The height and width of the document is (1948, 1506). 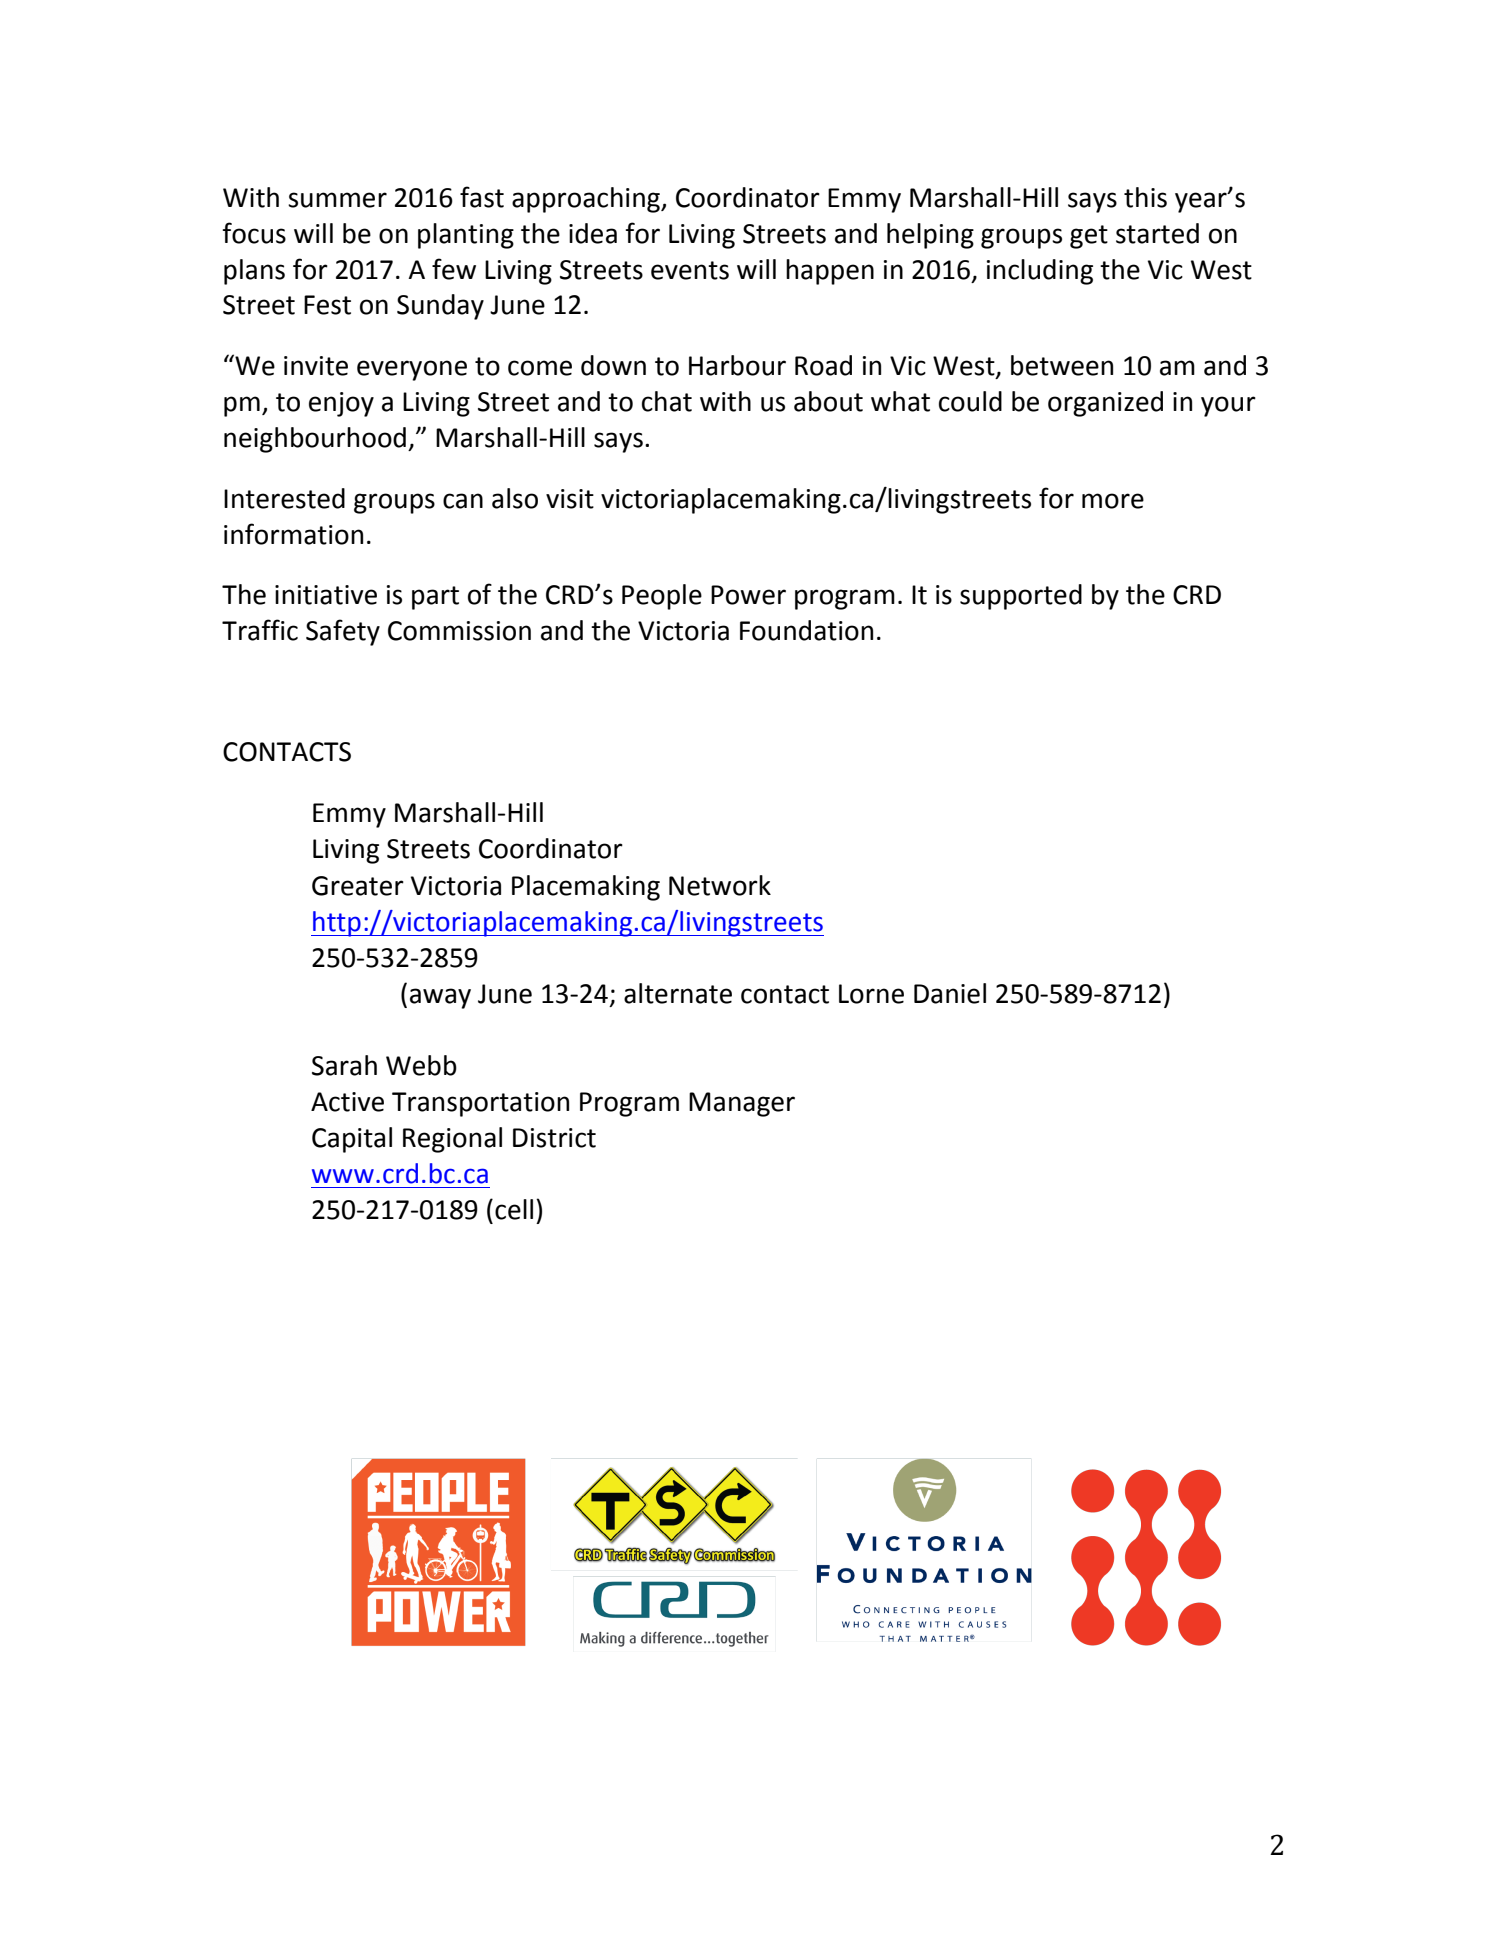 What do you see at coordinates (742, 1104) in the document?
I see `Manager` at bounding box center [742, 1104].
